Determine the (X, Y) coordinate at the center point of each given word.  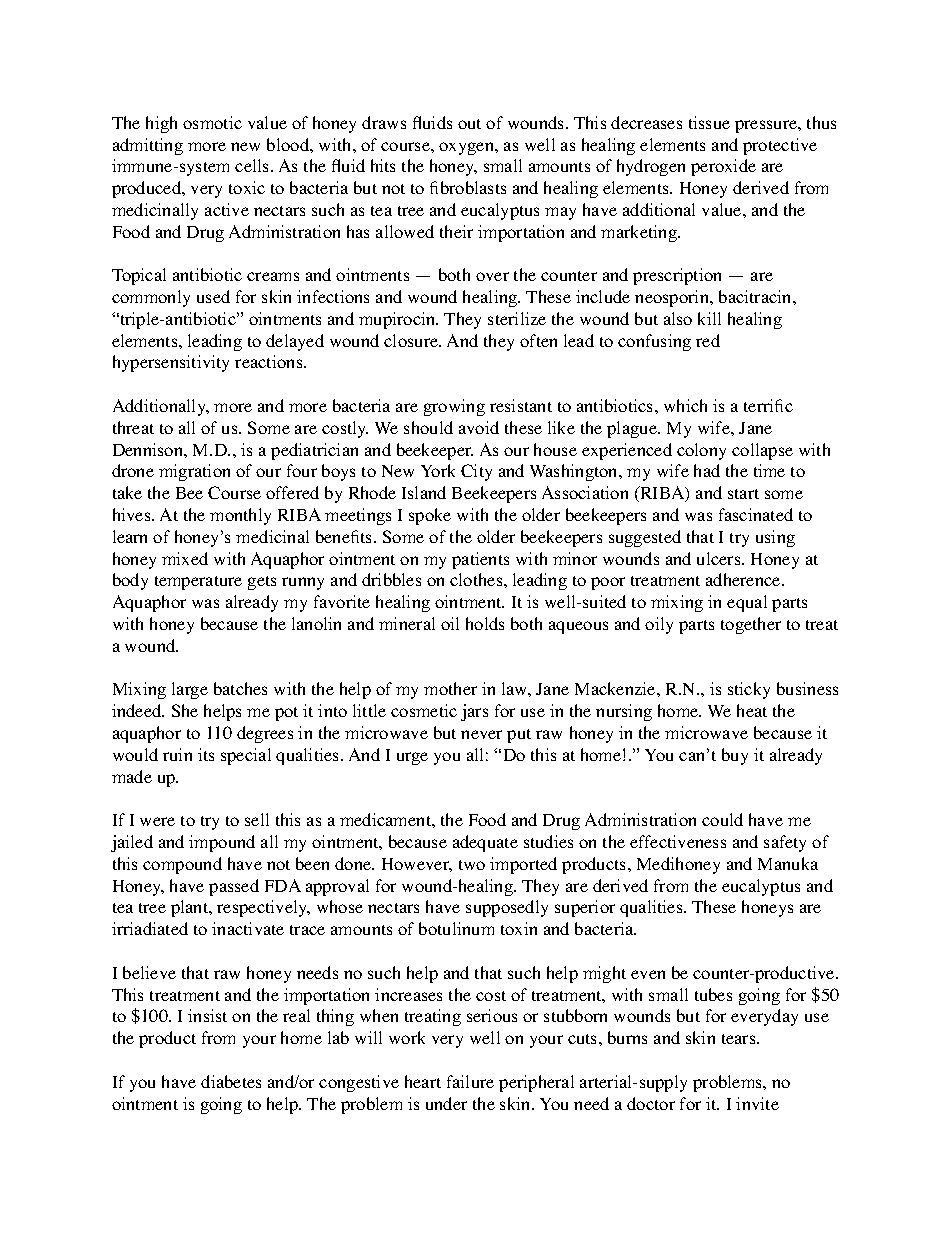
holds (485, 623)
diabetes (231, 1081)
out (469, 124)
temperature (198, 583)
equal (747, 603)
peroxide (723, 167)
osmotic (212, 122)
